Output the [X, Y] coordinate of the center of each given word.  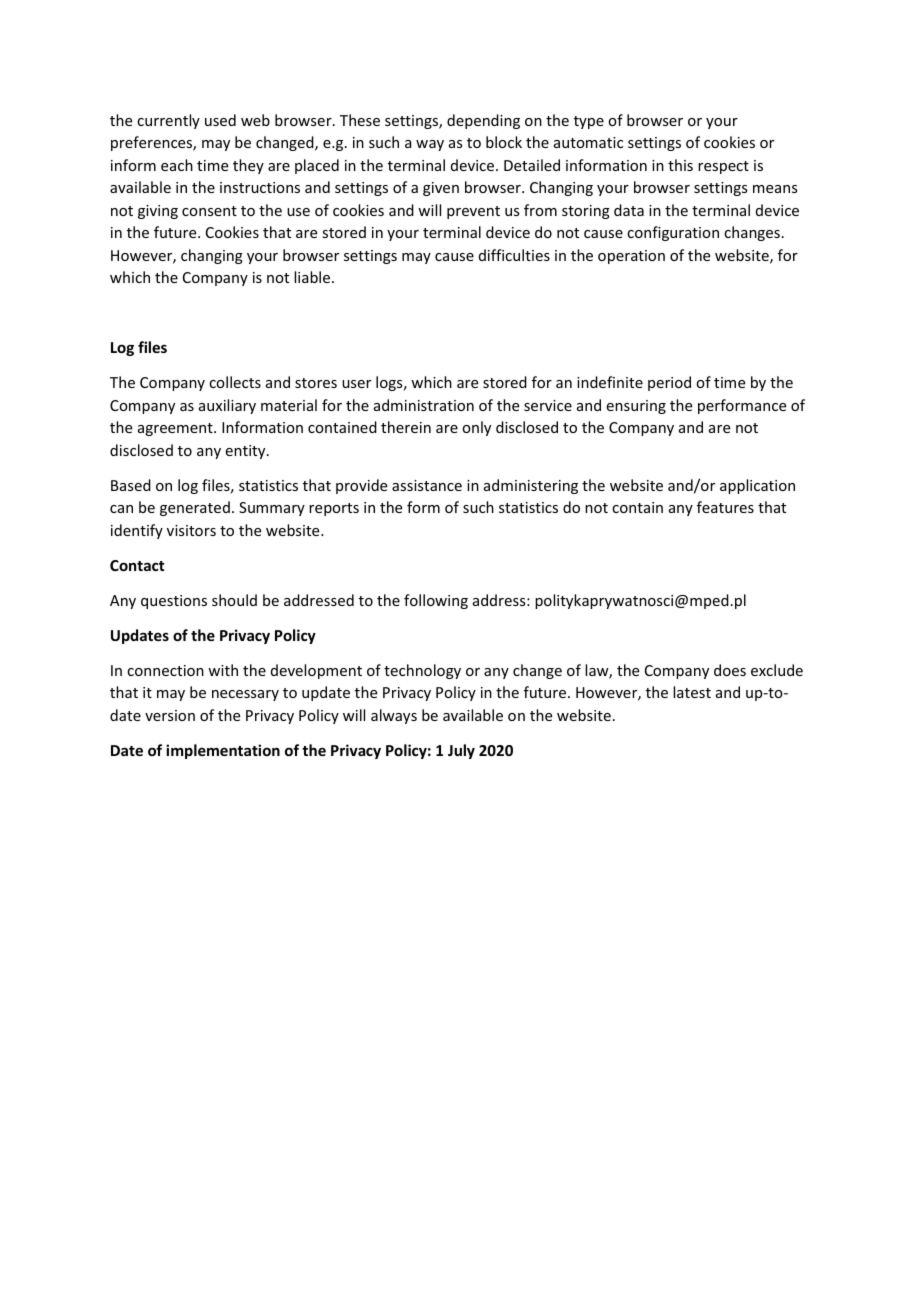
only [476, 428]
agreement [176, 429]
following [436, 601]
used [220, 120]
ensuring [636, 407]
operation [631, 257]
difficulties [514, 255]
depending [483, 121]
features [725, 507]
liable [313, 277]
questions [174, 602]
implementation [223, 751]
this [680, 165]
